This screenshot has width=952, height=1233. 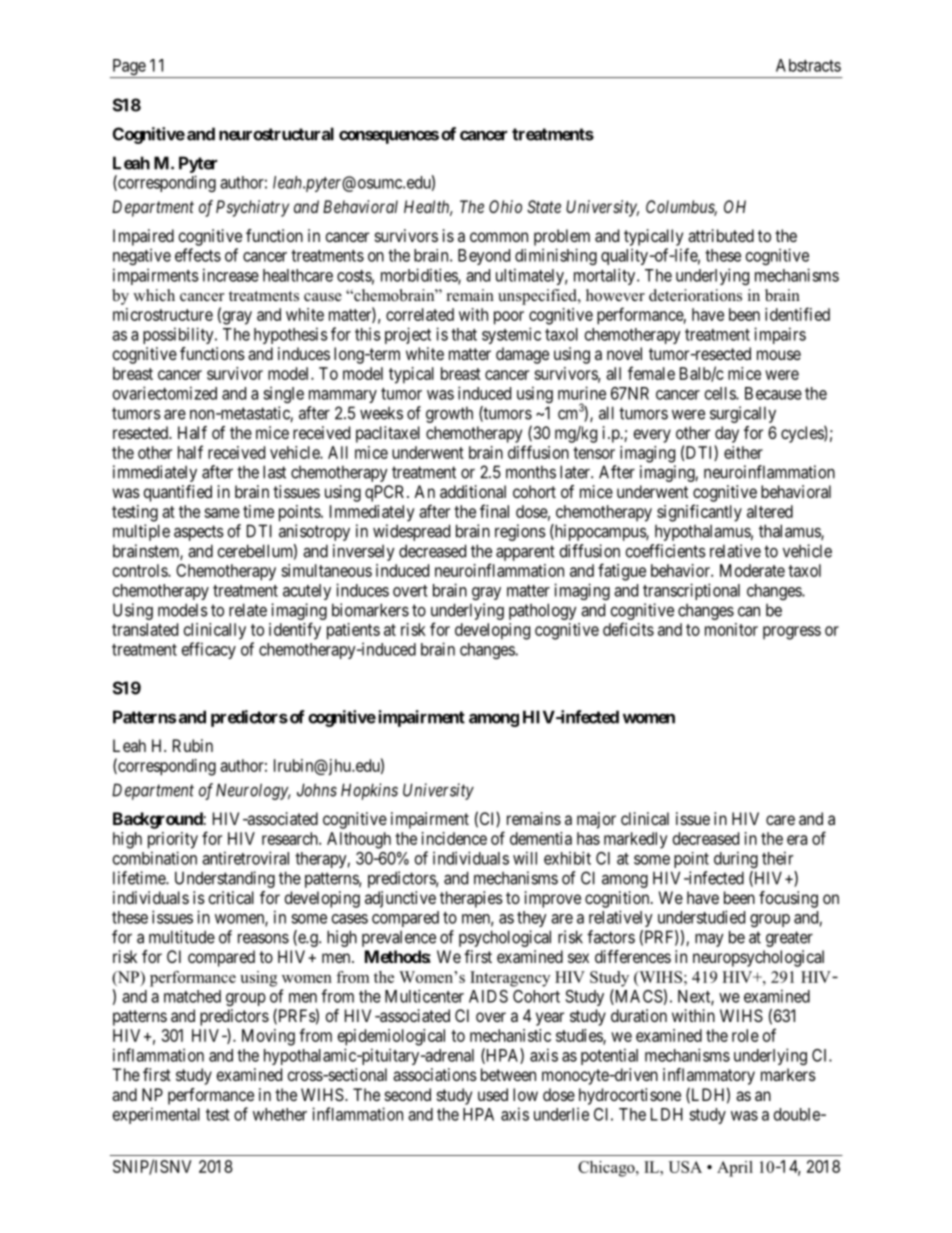 I want to click on experimental, so click(x=156, y=1115).
